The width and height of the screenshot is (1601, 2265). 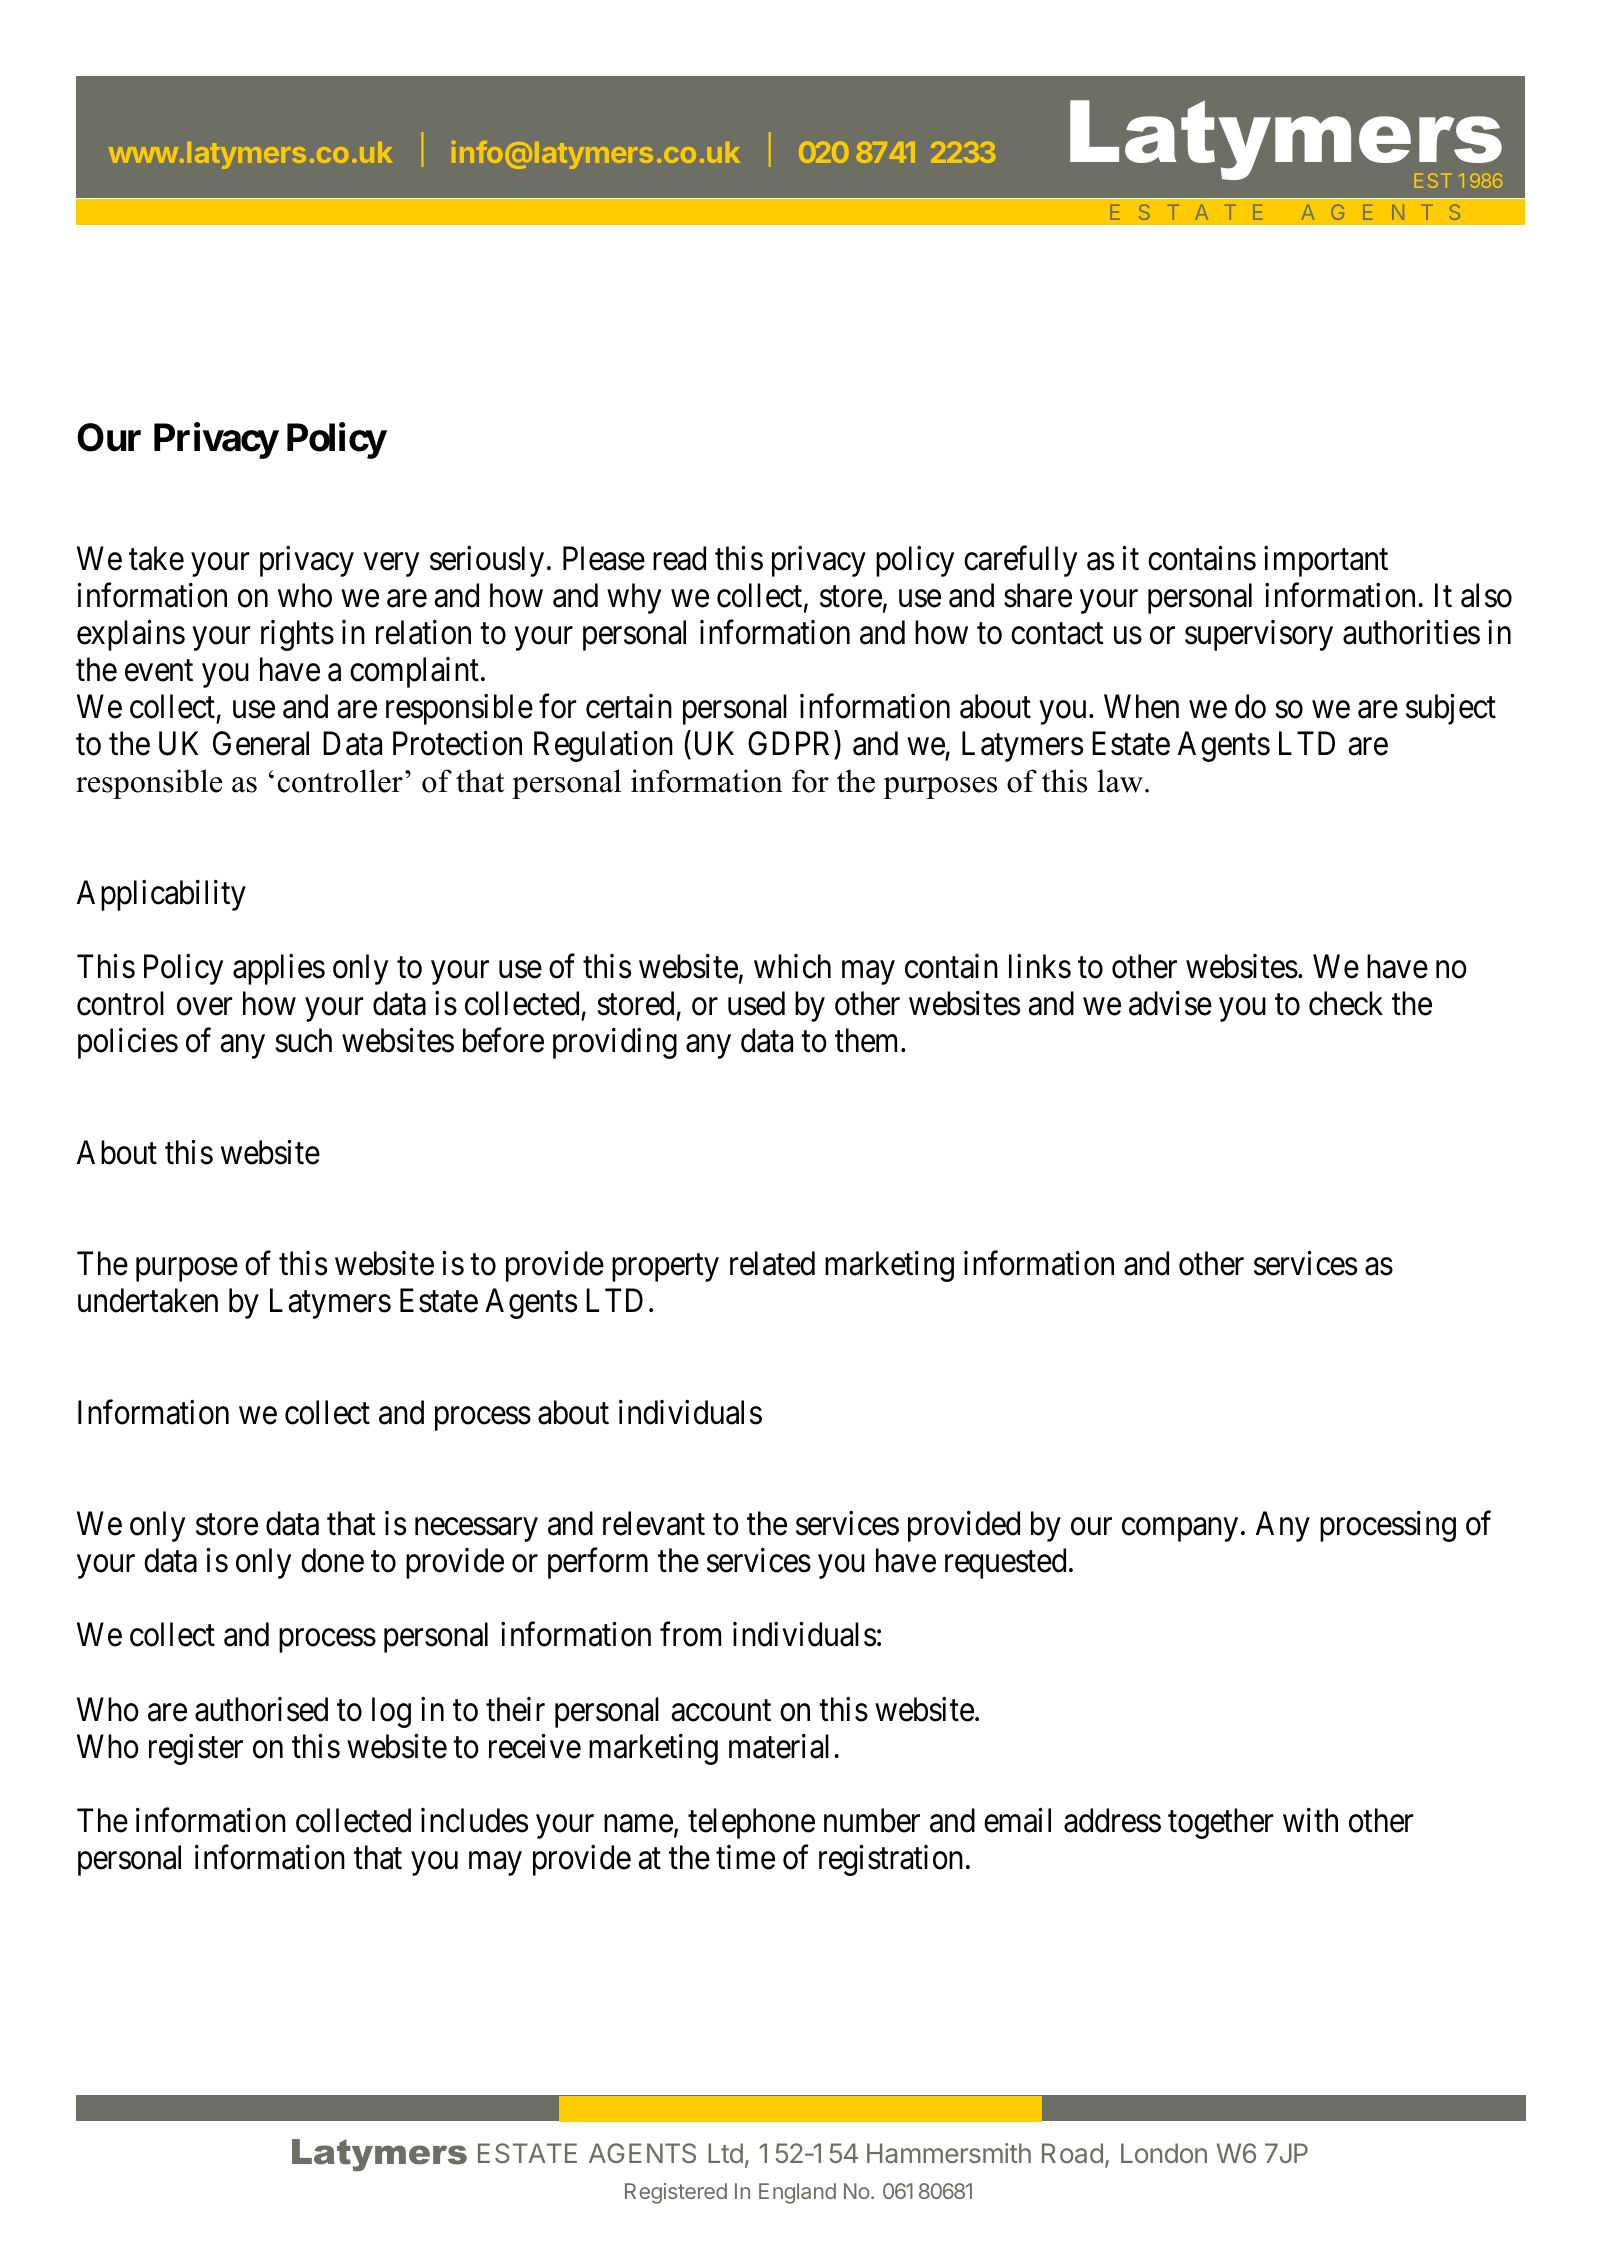 What do you see at coordinates (261, 1709) in the screenshot?
I see `authorised` at bounding box center [261, 1709].
